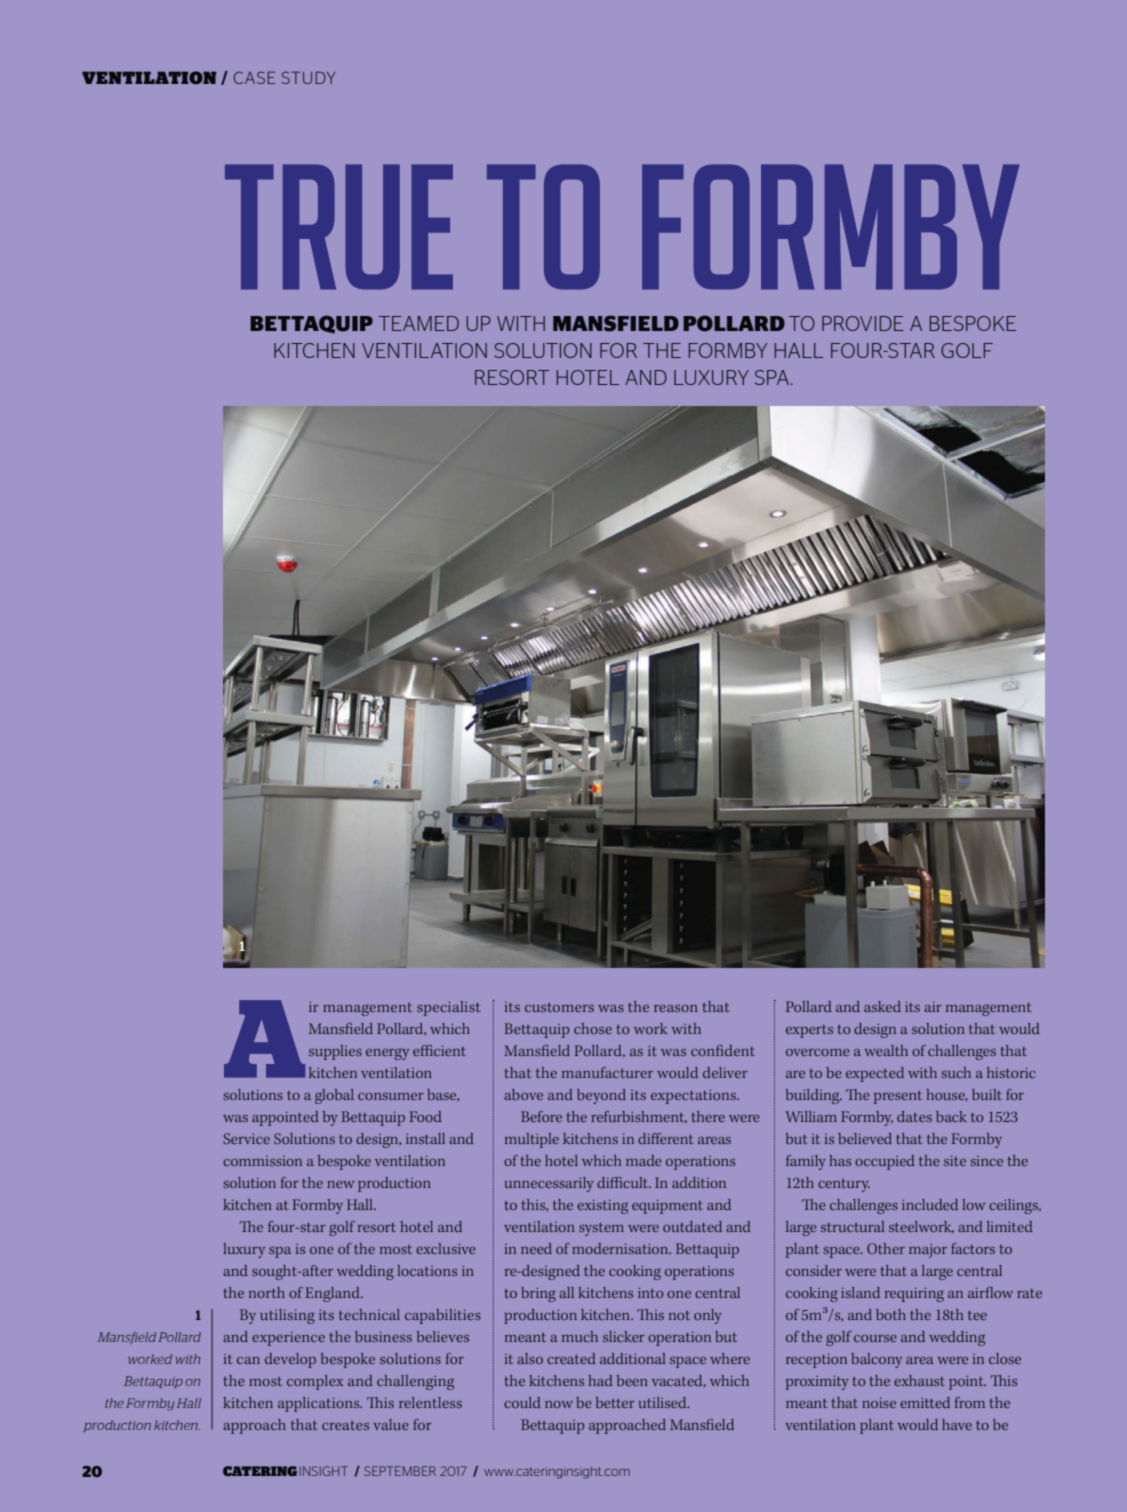  What do you see at coordinates (863, 323) in the document?
I see `PROVIDE` at bounding box center [863, 323].
